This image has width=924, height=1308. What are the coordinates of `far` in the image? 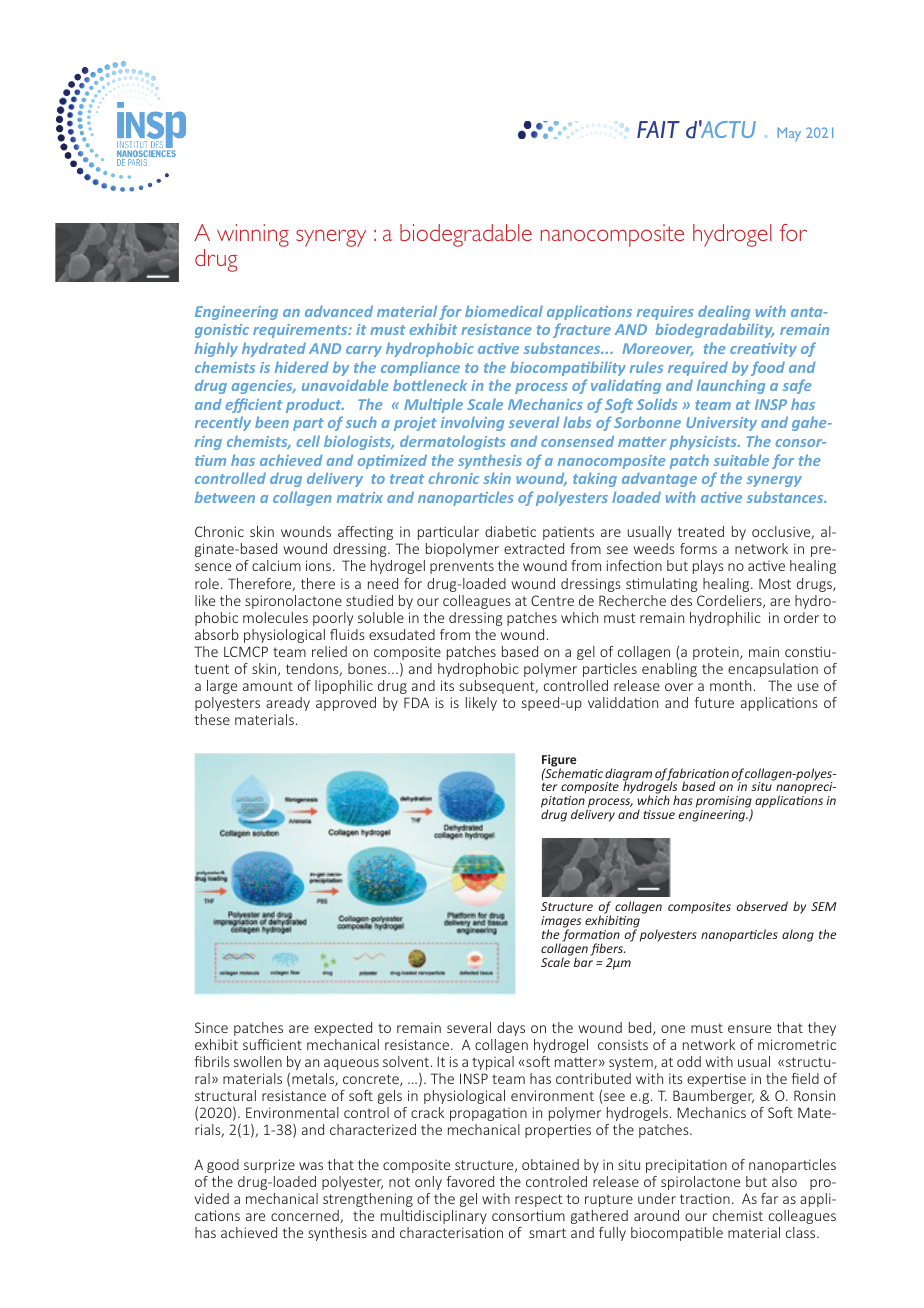 It's located at (769, 1198).
